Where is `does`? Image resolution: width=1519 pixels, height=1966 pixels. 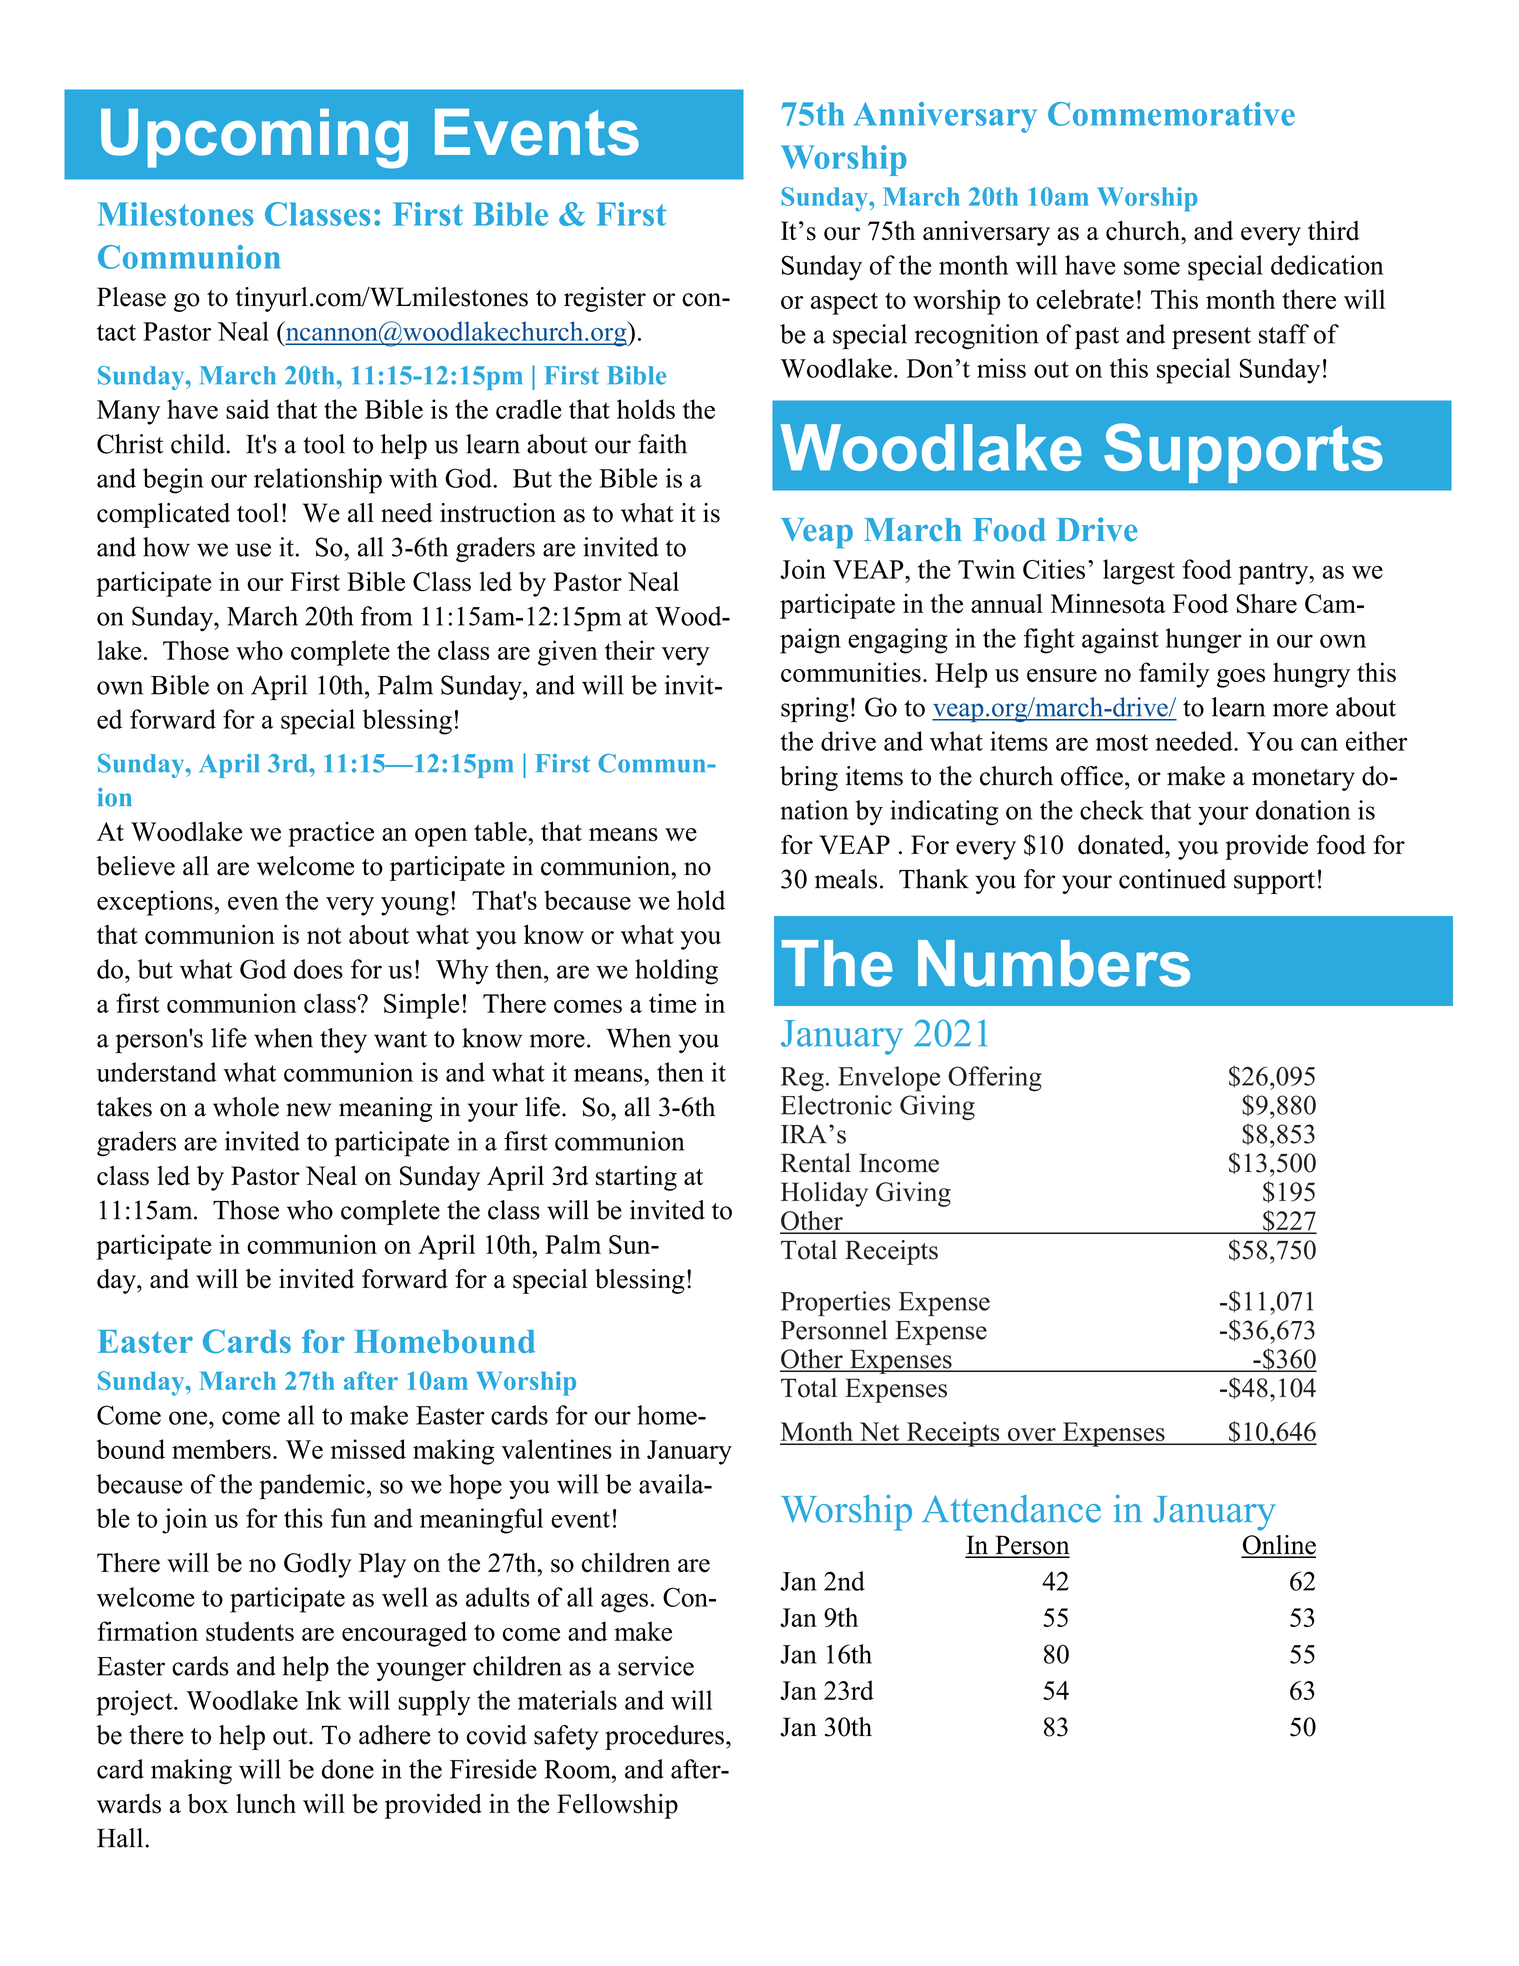 does is located at coordinates (318, 969).
